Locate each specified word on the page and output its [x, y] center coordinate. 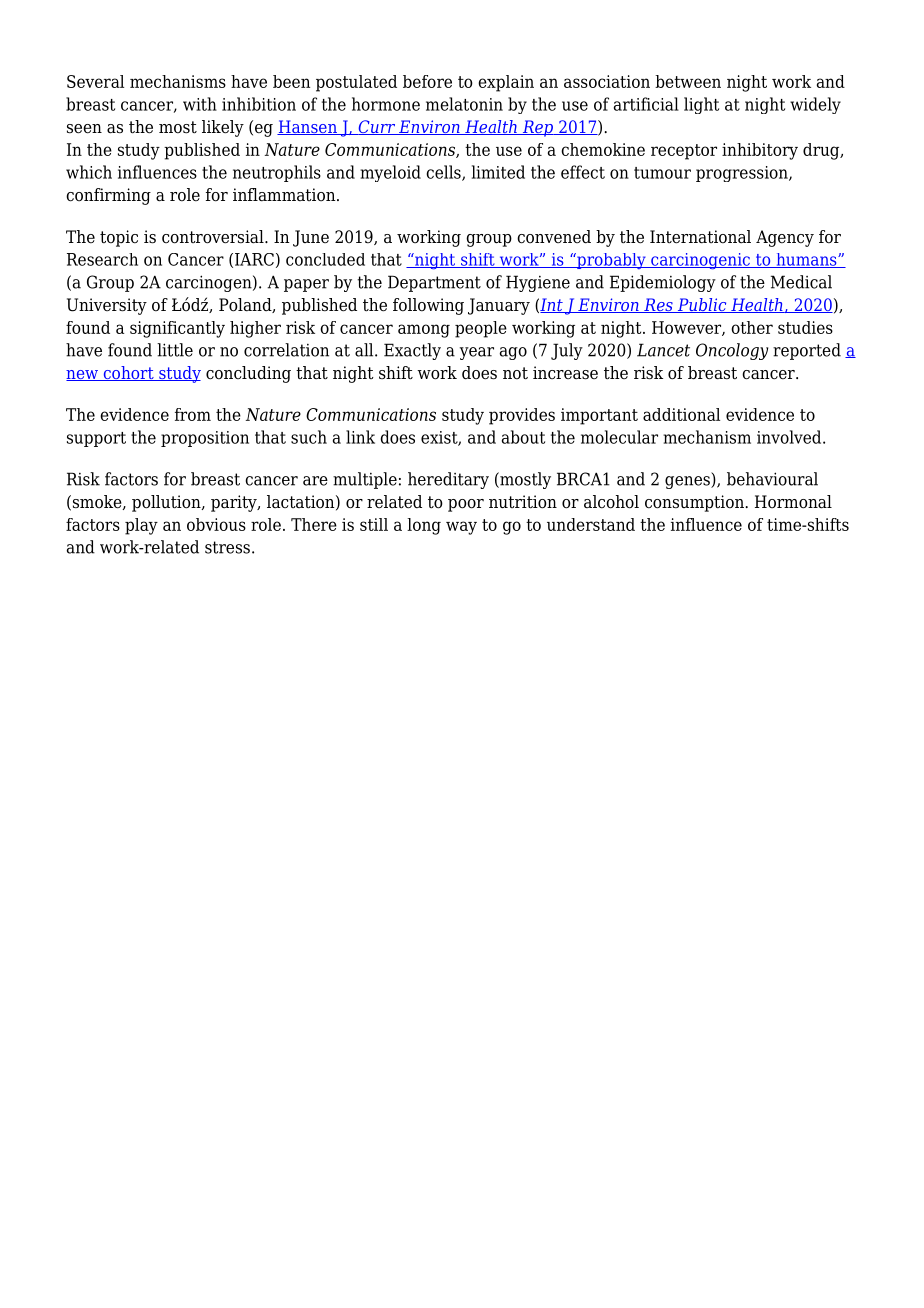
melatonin [464, 104]
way [461, 528]
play [141, 526]
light [701, 105]
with [200, 104]
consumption [695, 503]
